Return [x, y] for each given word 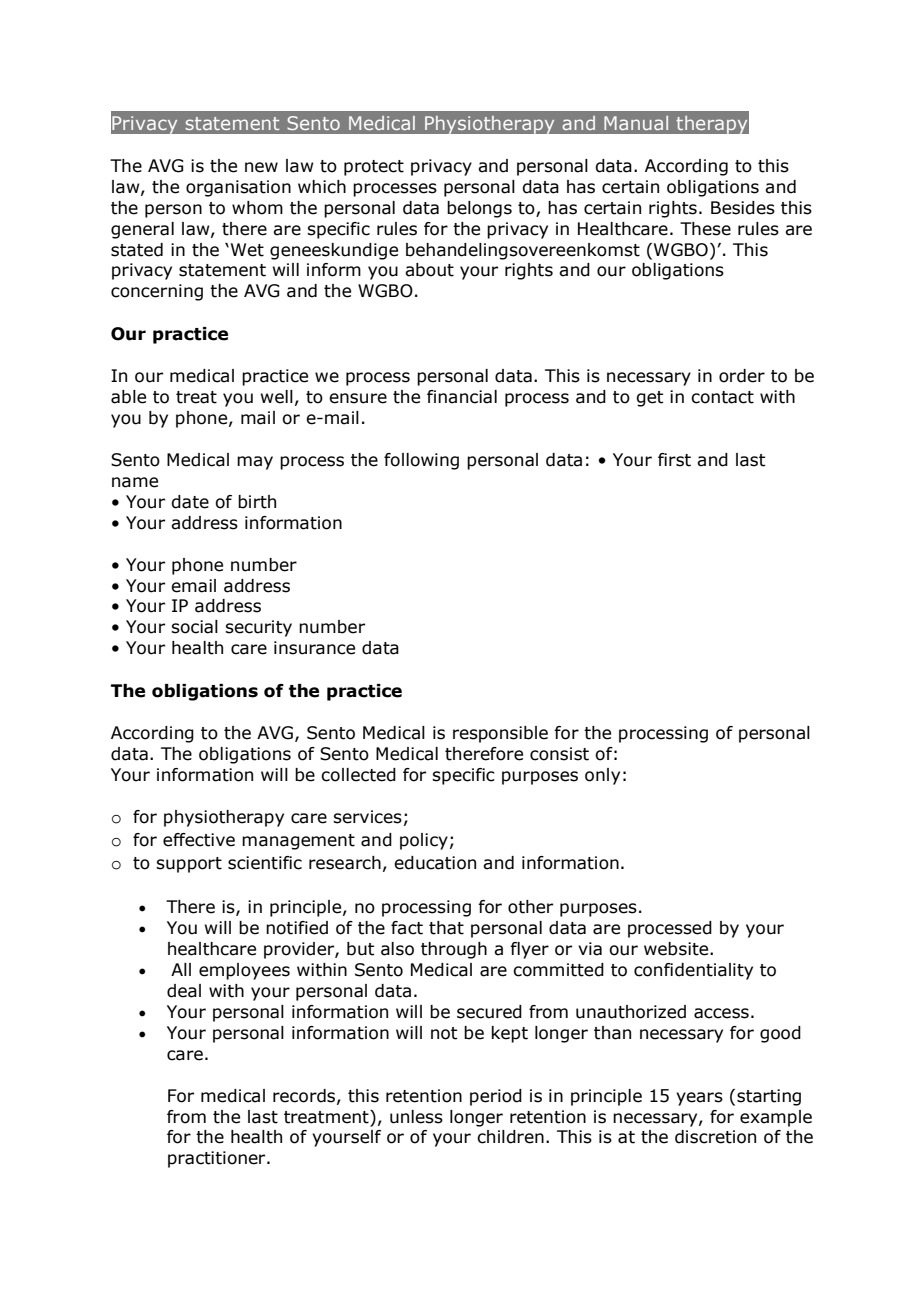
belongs [479, 209]
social [194, 627]
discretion [715, 1137]
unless [416, 1117]
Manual [636, 123]
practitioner [218, 1159]
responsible [500, 734]
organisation [238, 188]
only [602, 776]
